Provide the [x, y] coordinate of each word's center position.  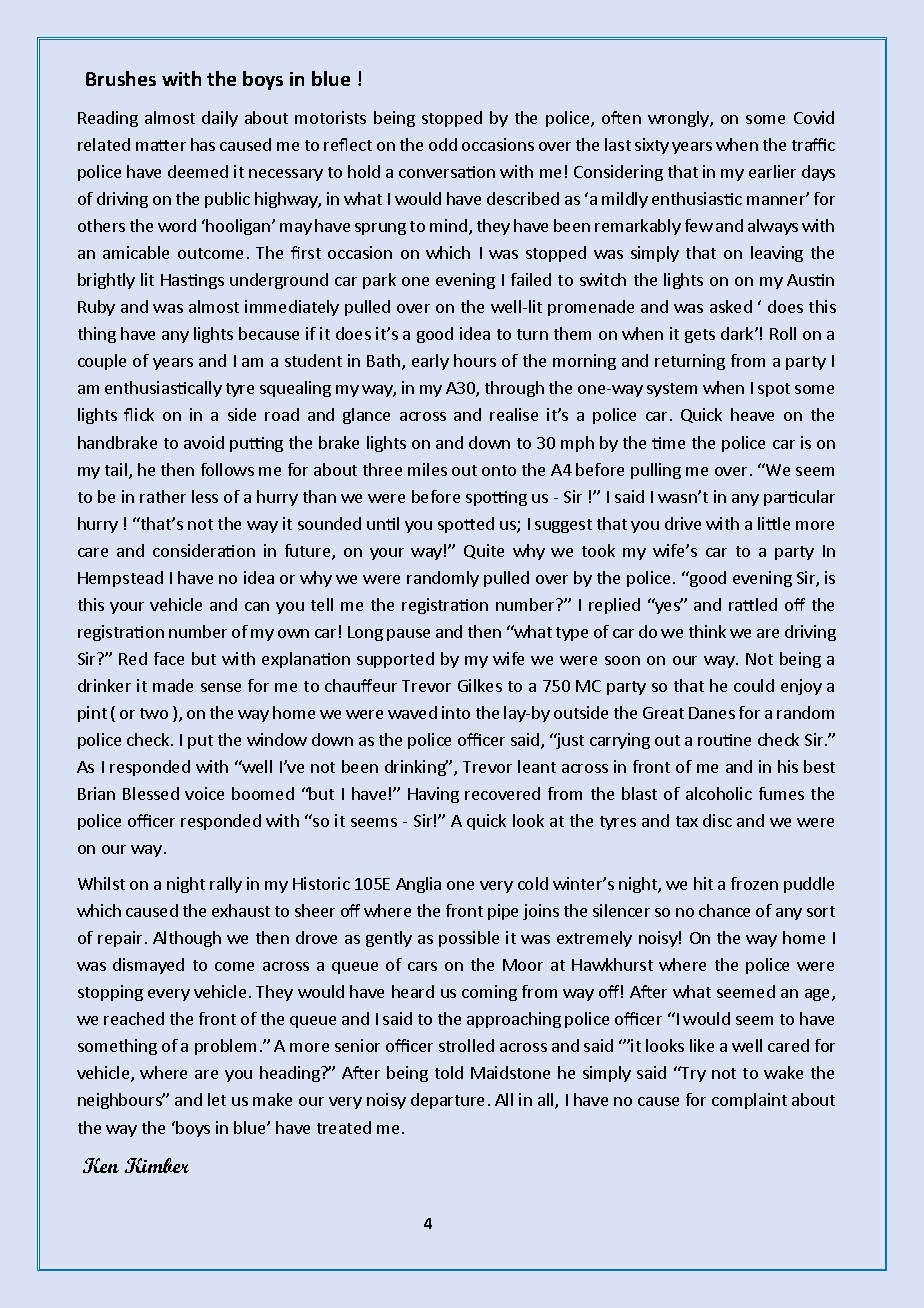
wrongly [679, 119]
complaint [749, 1101]
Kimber [157, 1165]
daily [220, 119]
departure [447, 1101]
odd [443, 144]
